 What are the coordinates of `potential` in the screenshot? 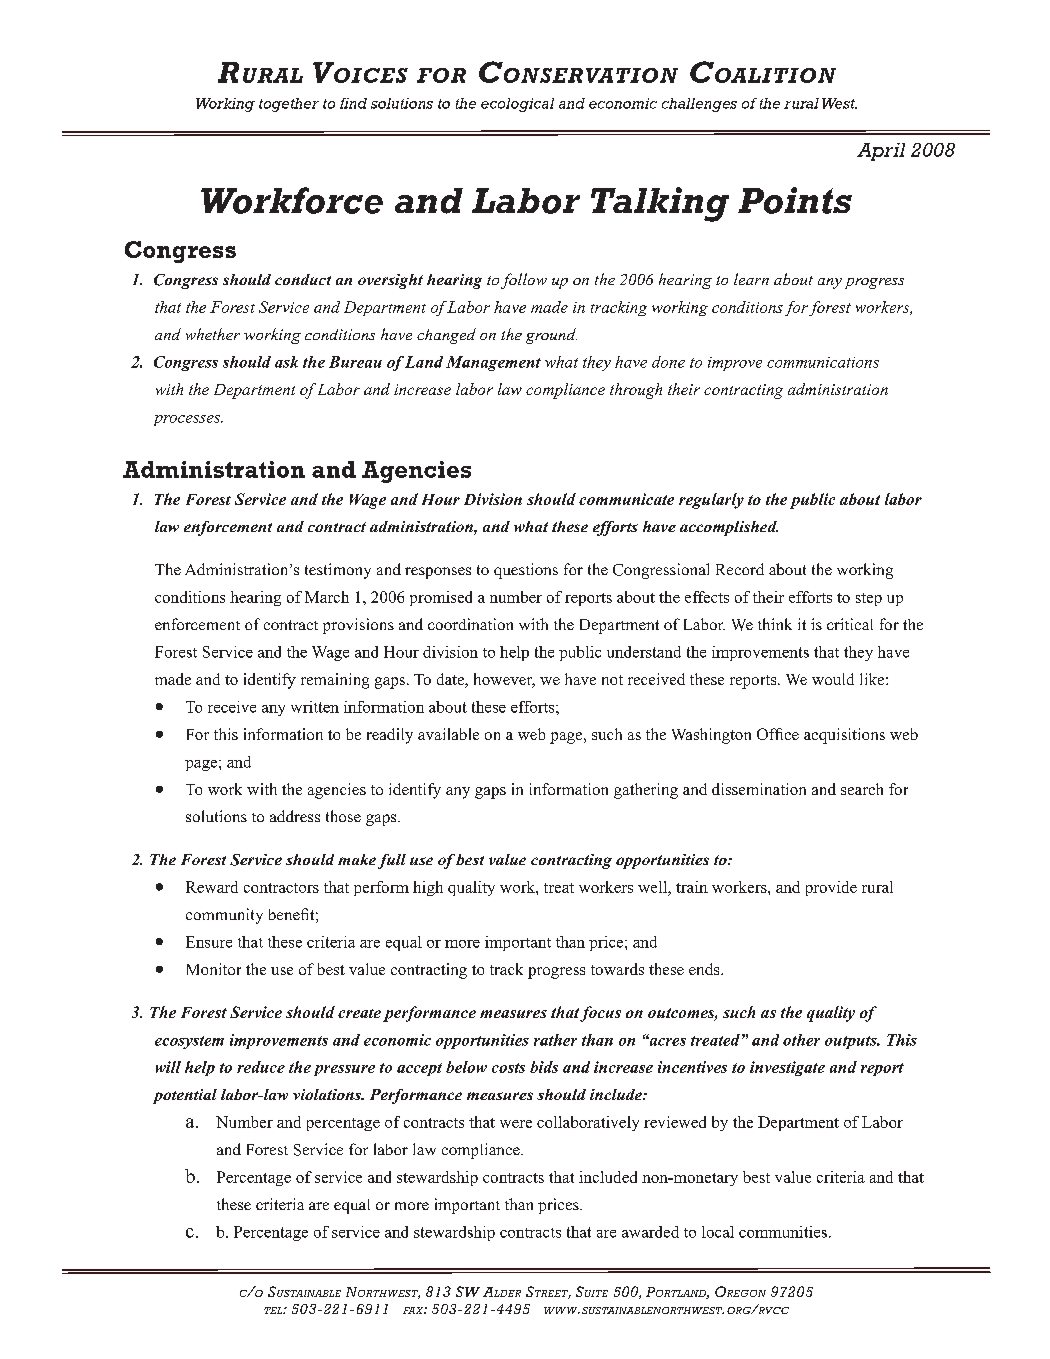 It's located at (185, 1096).
